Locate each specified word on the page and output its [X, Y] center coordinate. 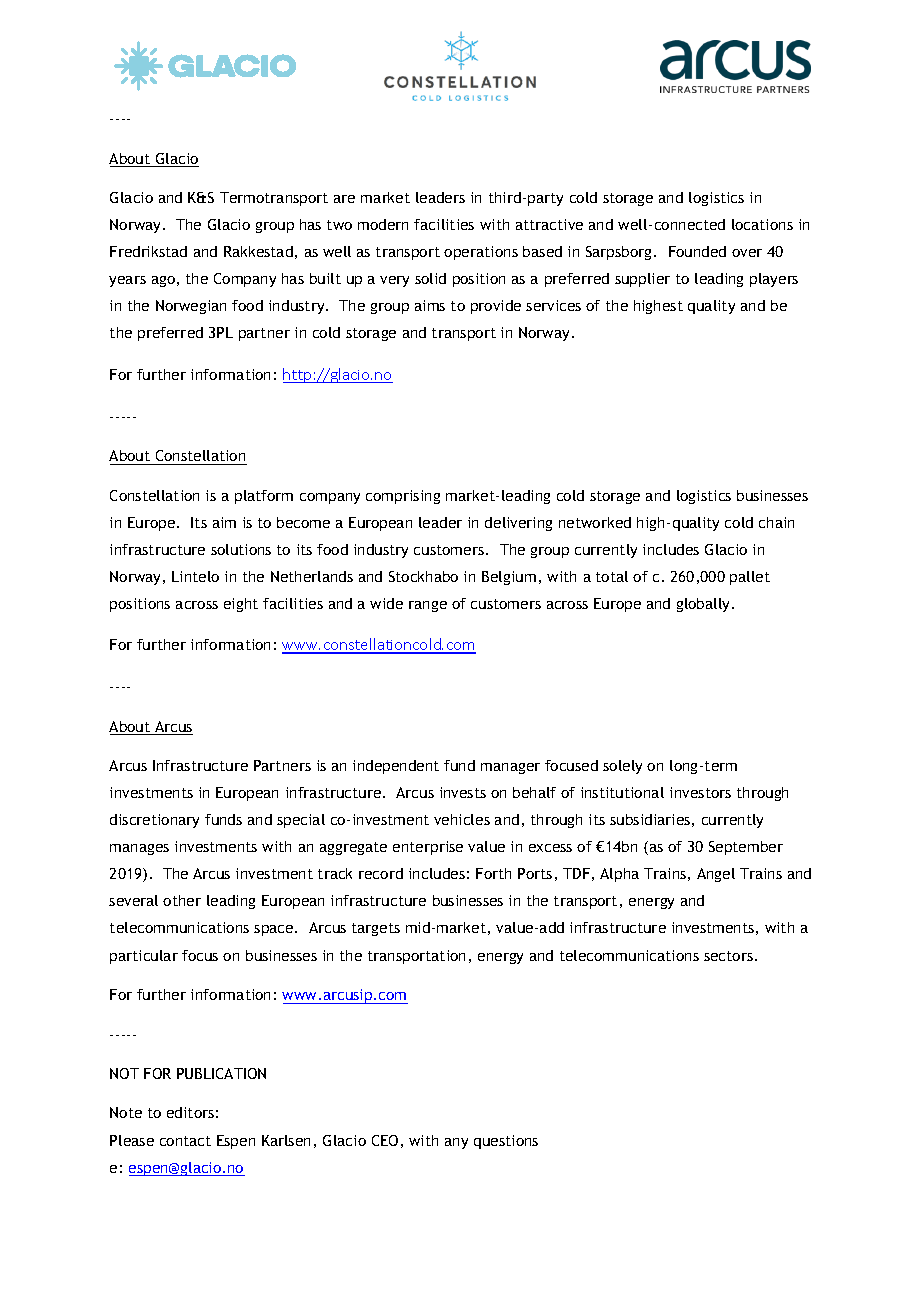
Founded [697, 251]
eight [241, 605]
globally [705, 605]
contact [185, 1141]
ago [163, 281]
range [428, 606]
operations [481, 253]
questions [506, 1142]
